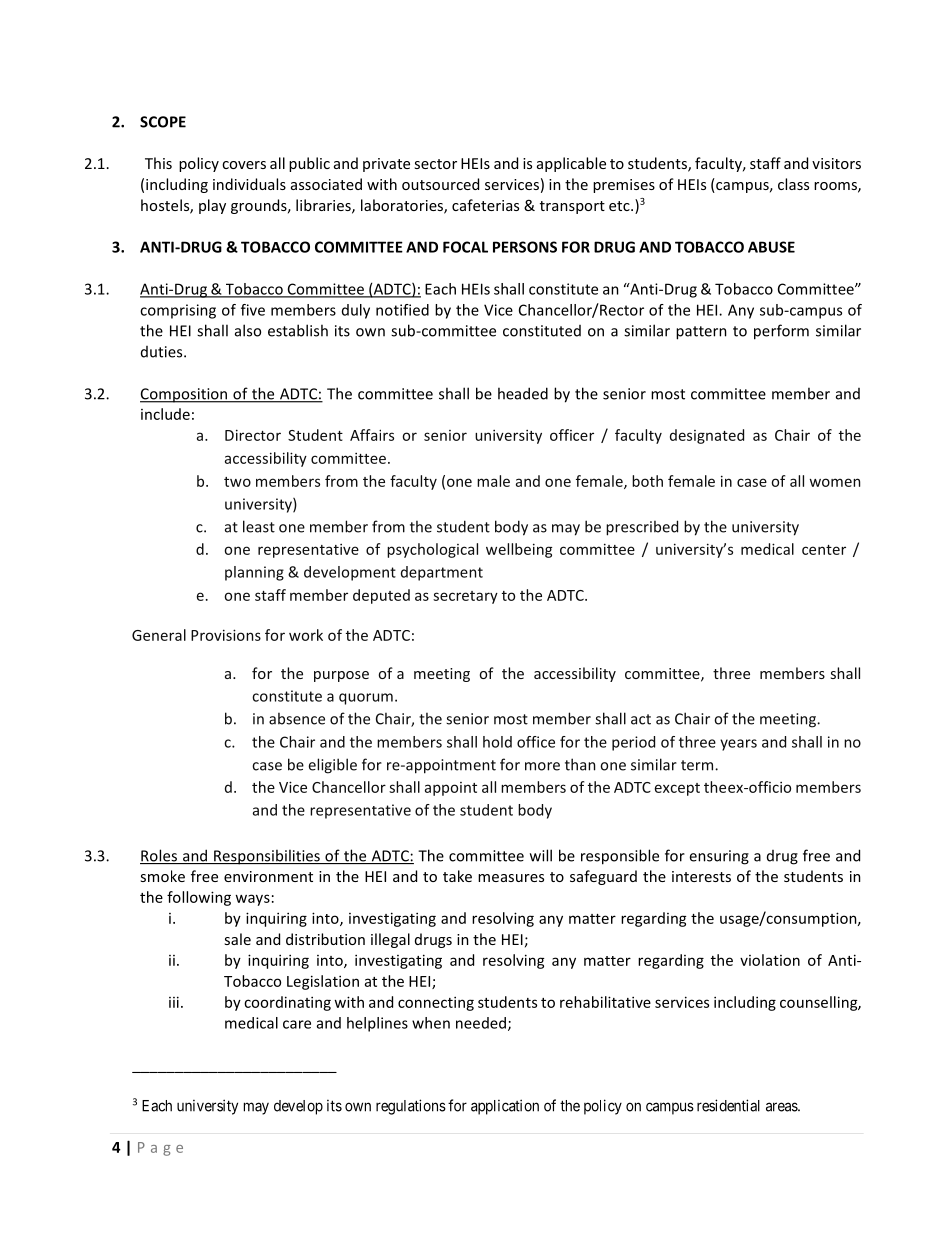 The image size is (952, 1233). Describe the element at coordinates (505, 1107) in the page. I see `application` at that location.
